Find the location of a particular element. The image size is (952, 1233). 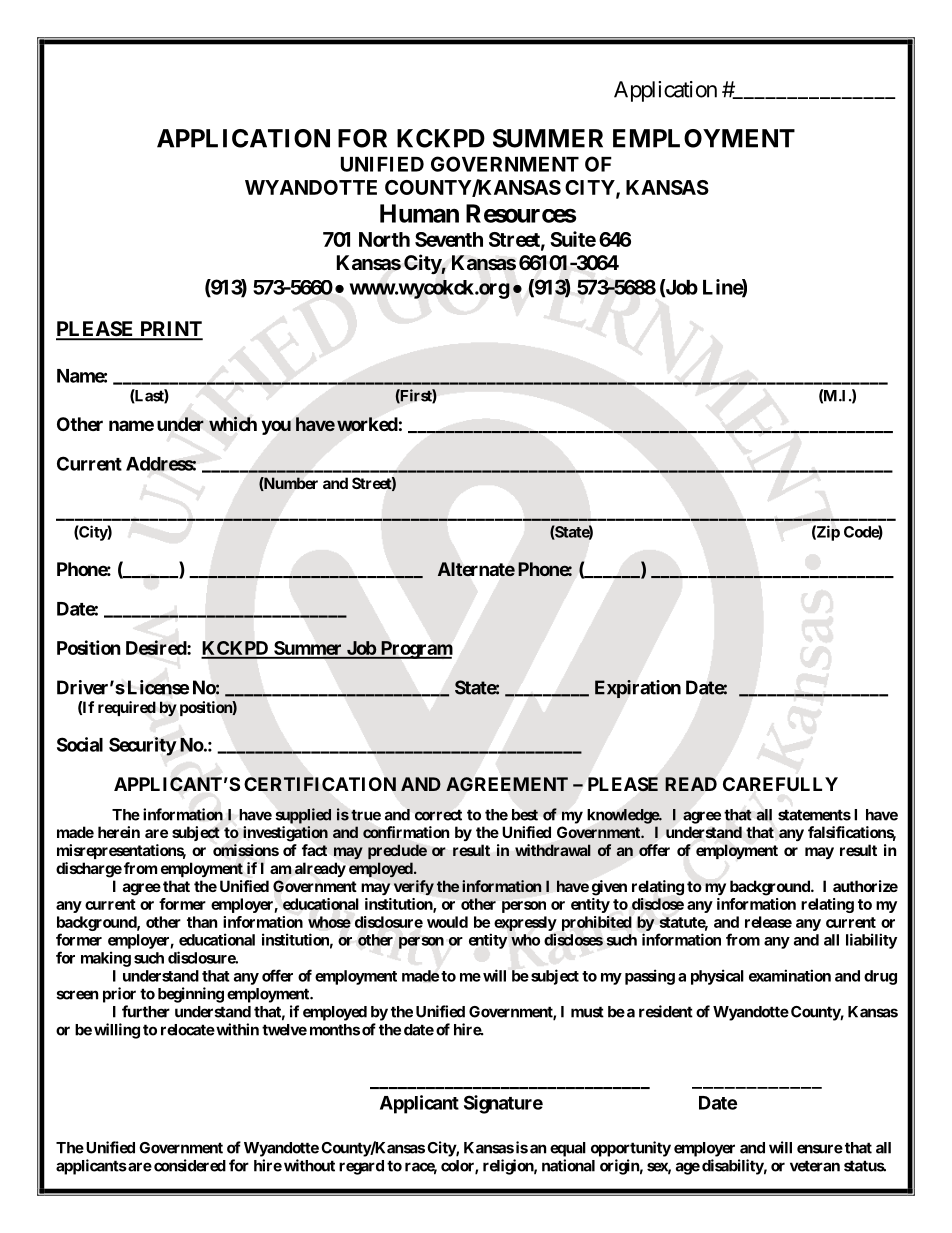

required is located at coordinates (127, 708).
